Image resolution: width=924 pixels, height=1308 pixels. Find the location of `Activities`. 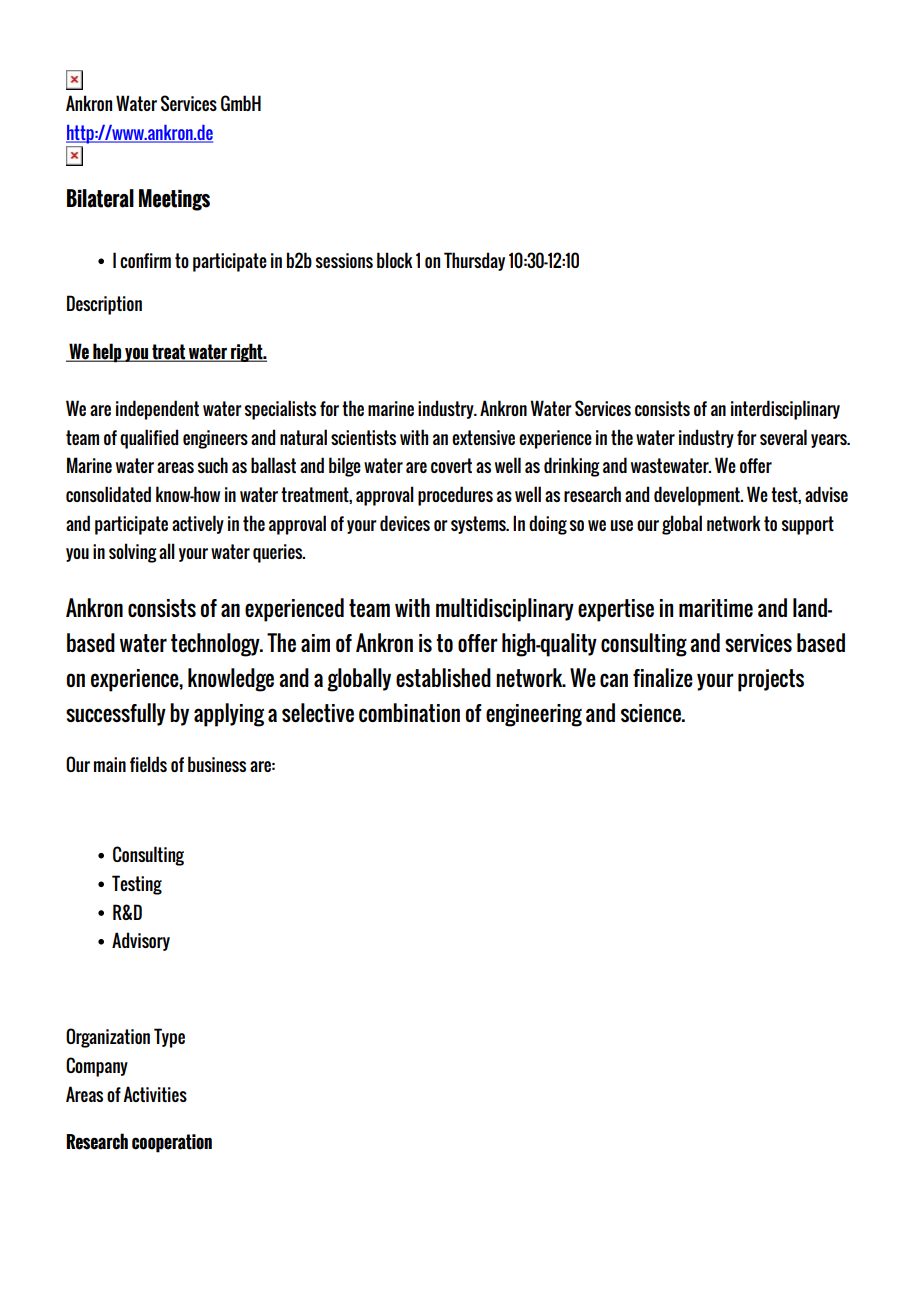

Activities is located at coordinates (155, 1094).
